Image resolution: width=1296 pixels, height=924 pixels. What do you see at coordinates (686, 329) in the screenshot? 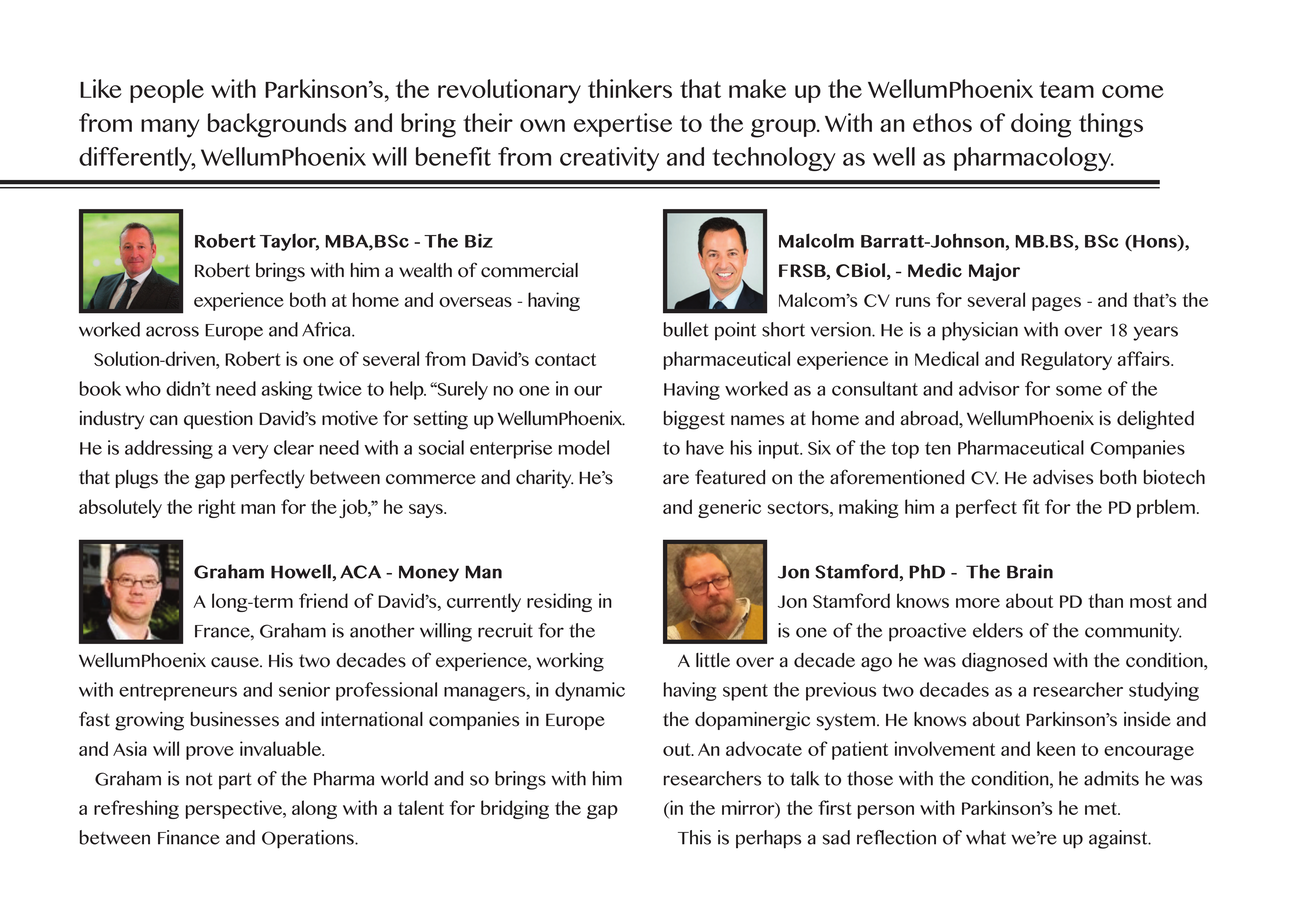
I see `bullet` at bounding box center [686, 329].
